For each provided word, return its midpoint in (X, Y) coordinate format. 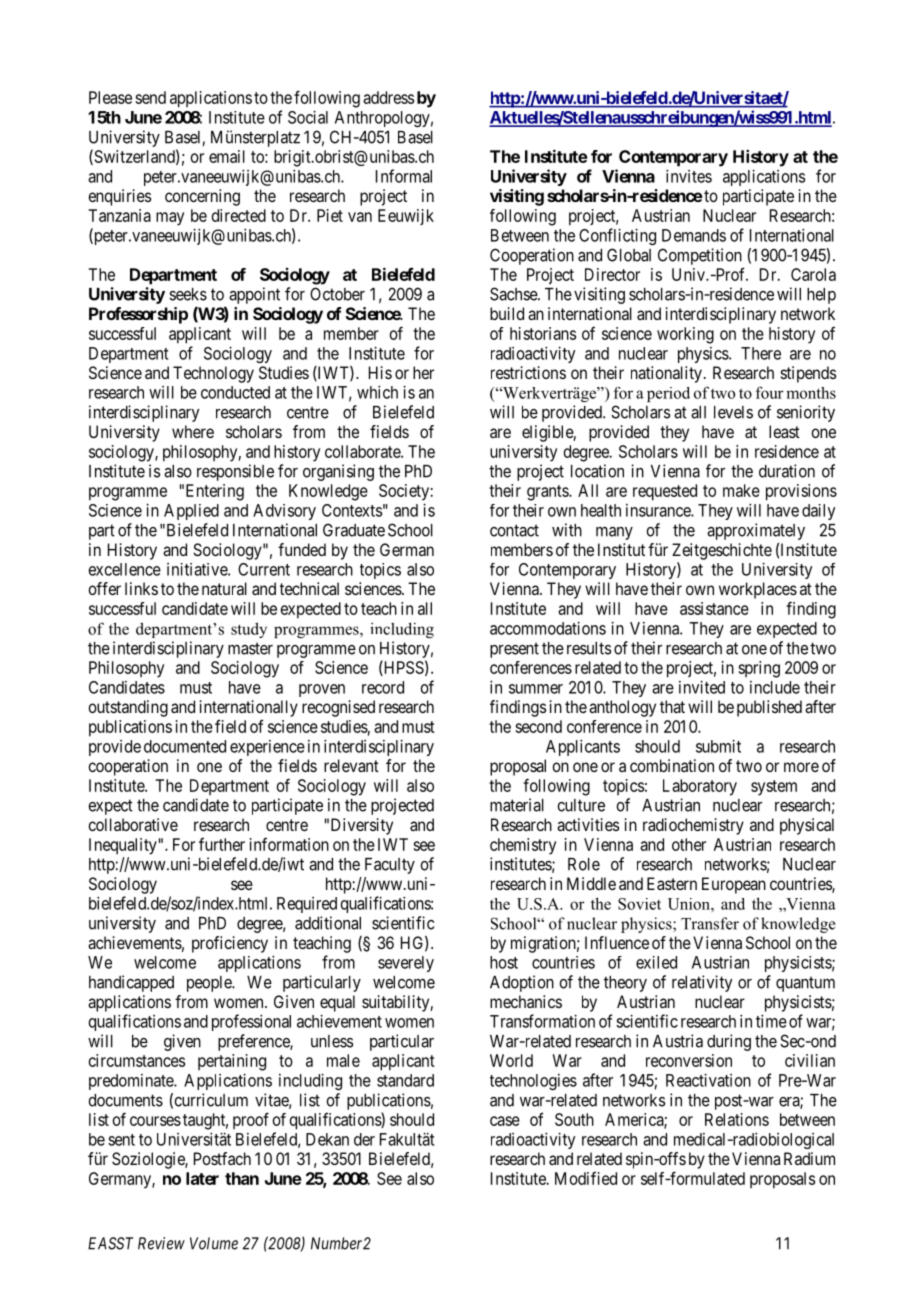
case (505, 1121)
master (250, 648)
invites (689, 176)
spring (759, 669)
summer (536, 689)
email (227, 156)
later (202, 1178)
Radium (809, 1158)
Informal (404, 176)
